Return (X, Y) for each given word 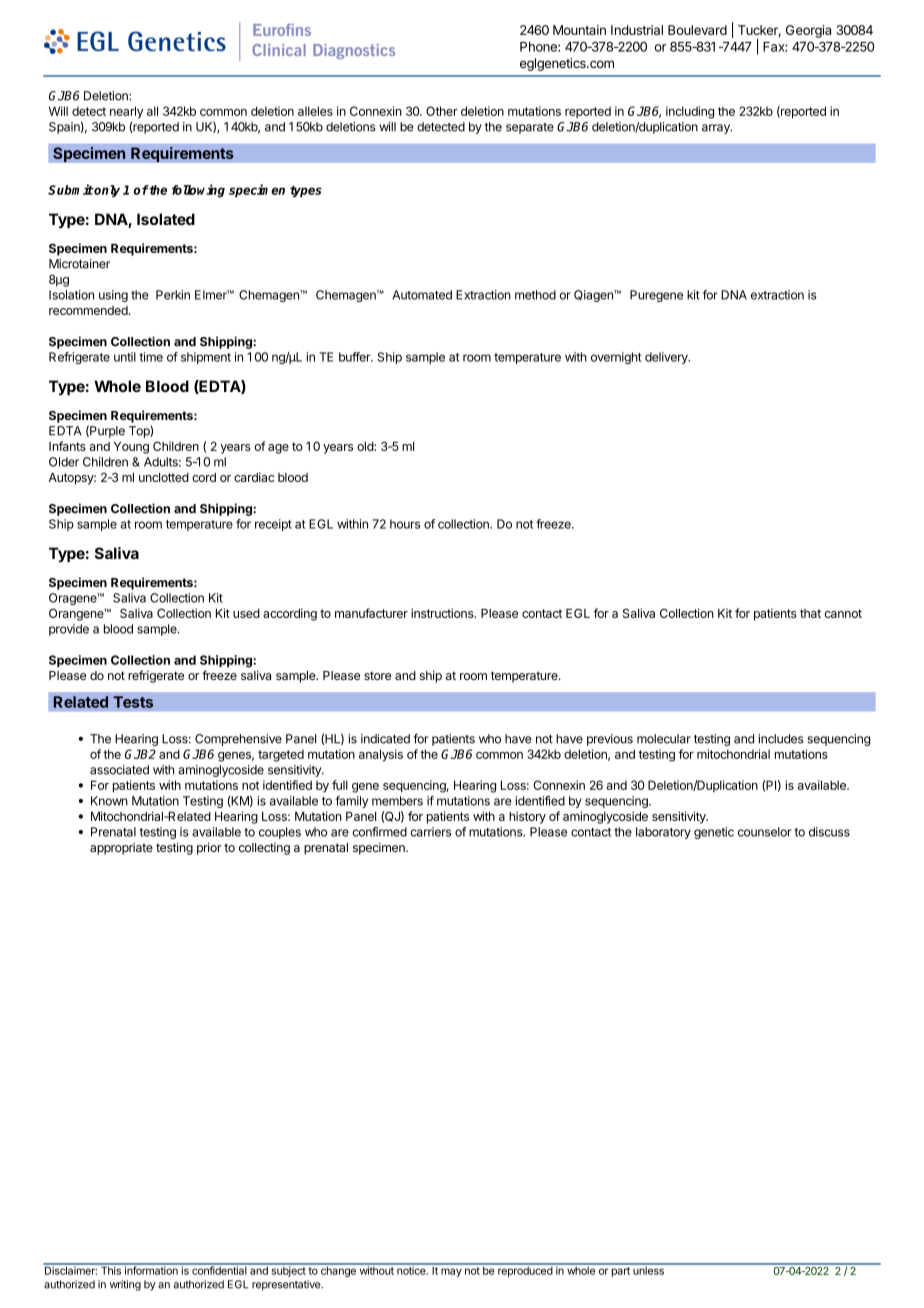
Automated (422, 295)
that (810, 613)
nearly (127, 112)
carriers (431, 832)
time (151, 357)
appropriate (121, 849)
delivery (667, 358)
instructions (443, 613)
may (451, 1272)
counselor (764, 832)
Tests (133, 702)
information (151, 1269)
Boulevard (697, 30)
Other (442, 111)
